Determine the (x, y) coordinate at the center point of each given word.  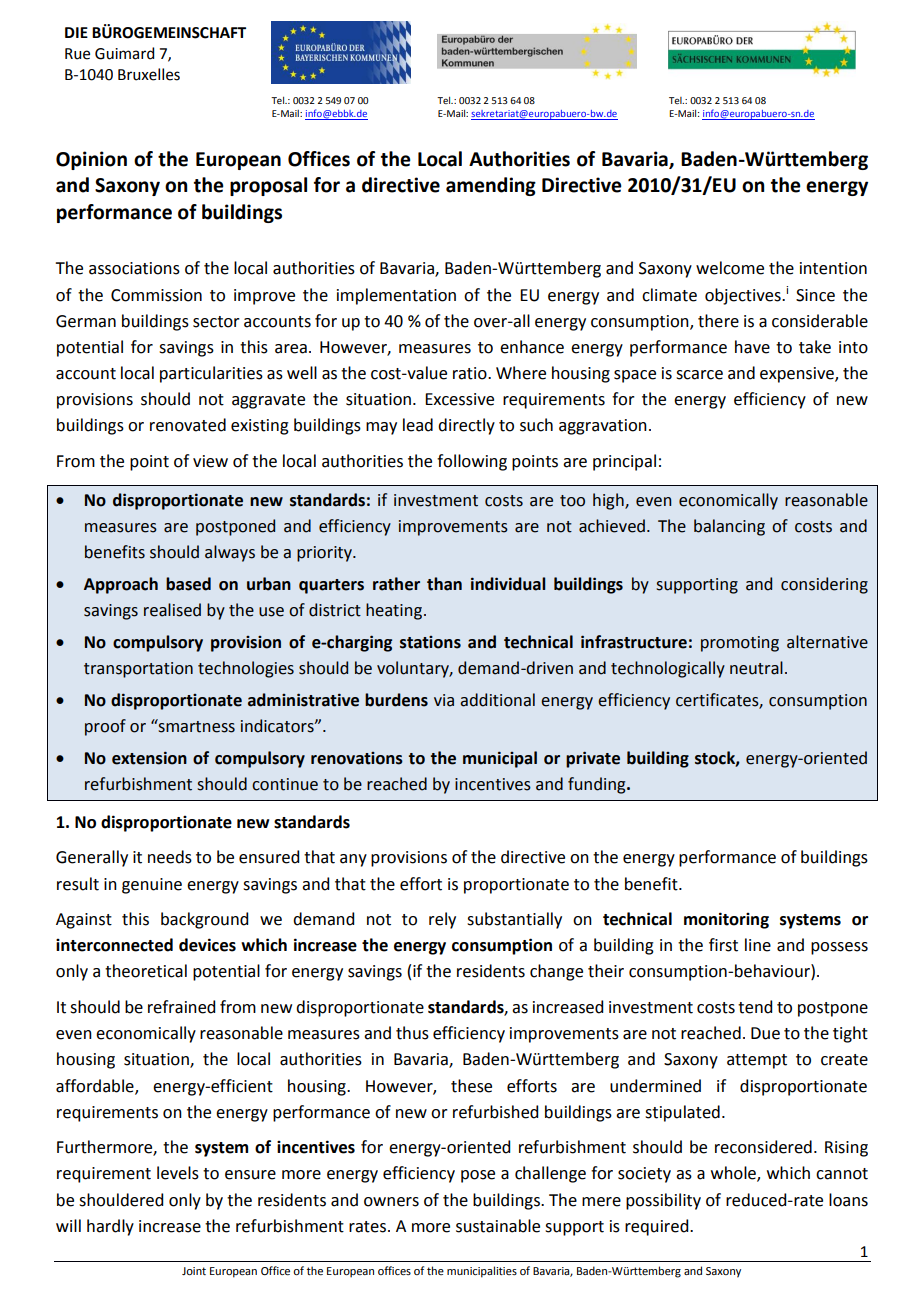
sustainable (498, 1226)
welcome (730, 268)
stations (430, 642)
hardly (110, 1227)
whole (734, 1174)
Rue (77, 54)
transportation (138, 670)
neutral (756, 668)
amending (491, 186)
